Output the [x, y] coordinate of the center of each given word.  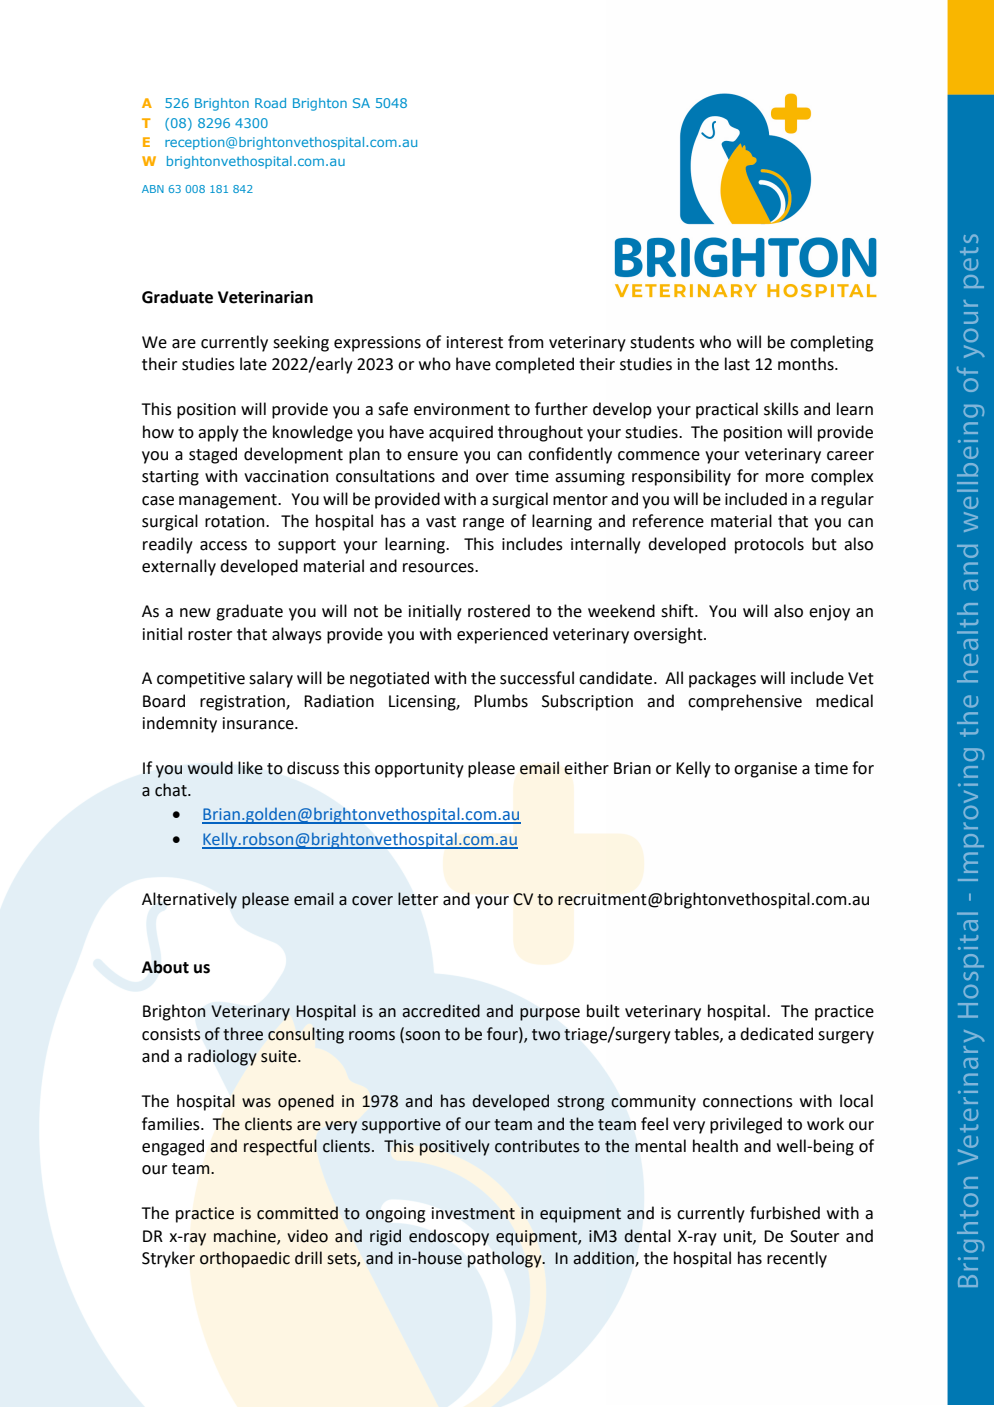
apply [218, 433]
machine [246, 1236]
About [165, 967]
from [526, 342]
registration [243, 703]
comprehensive [745, 702]
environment [462, 409]
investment [473, 1213]
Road [270, 103]
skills [781, 409]
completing [831, 343]
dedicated [776, 1034]
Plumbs [501, 701]
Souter [814, 1236]
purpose [550, 1014]
